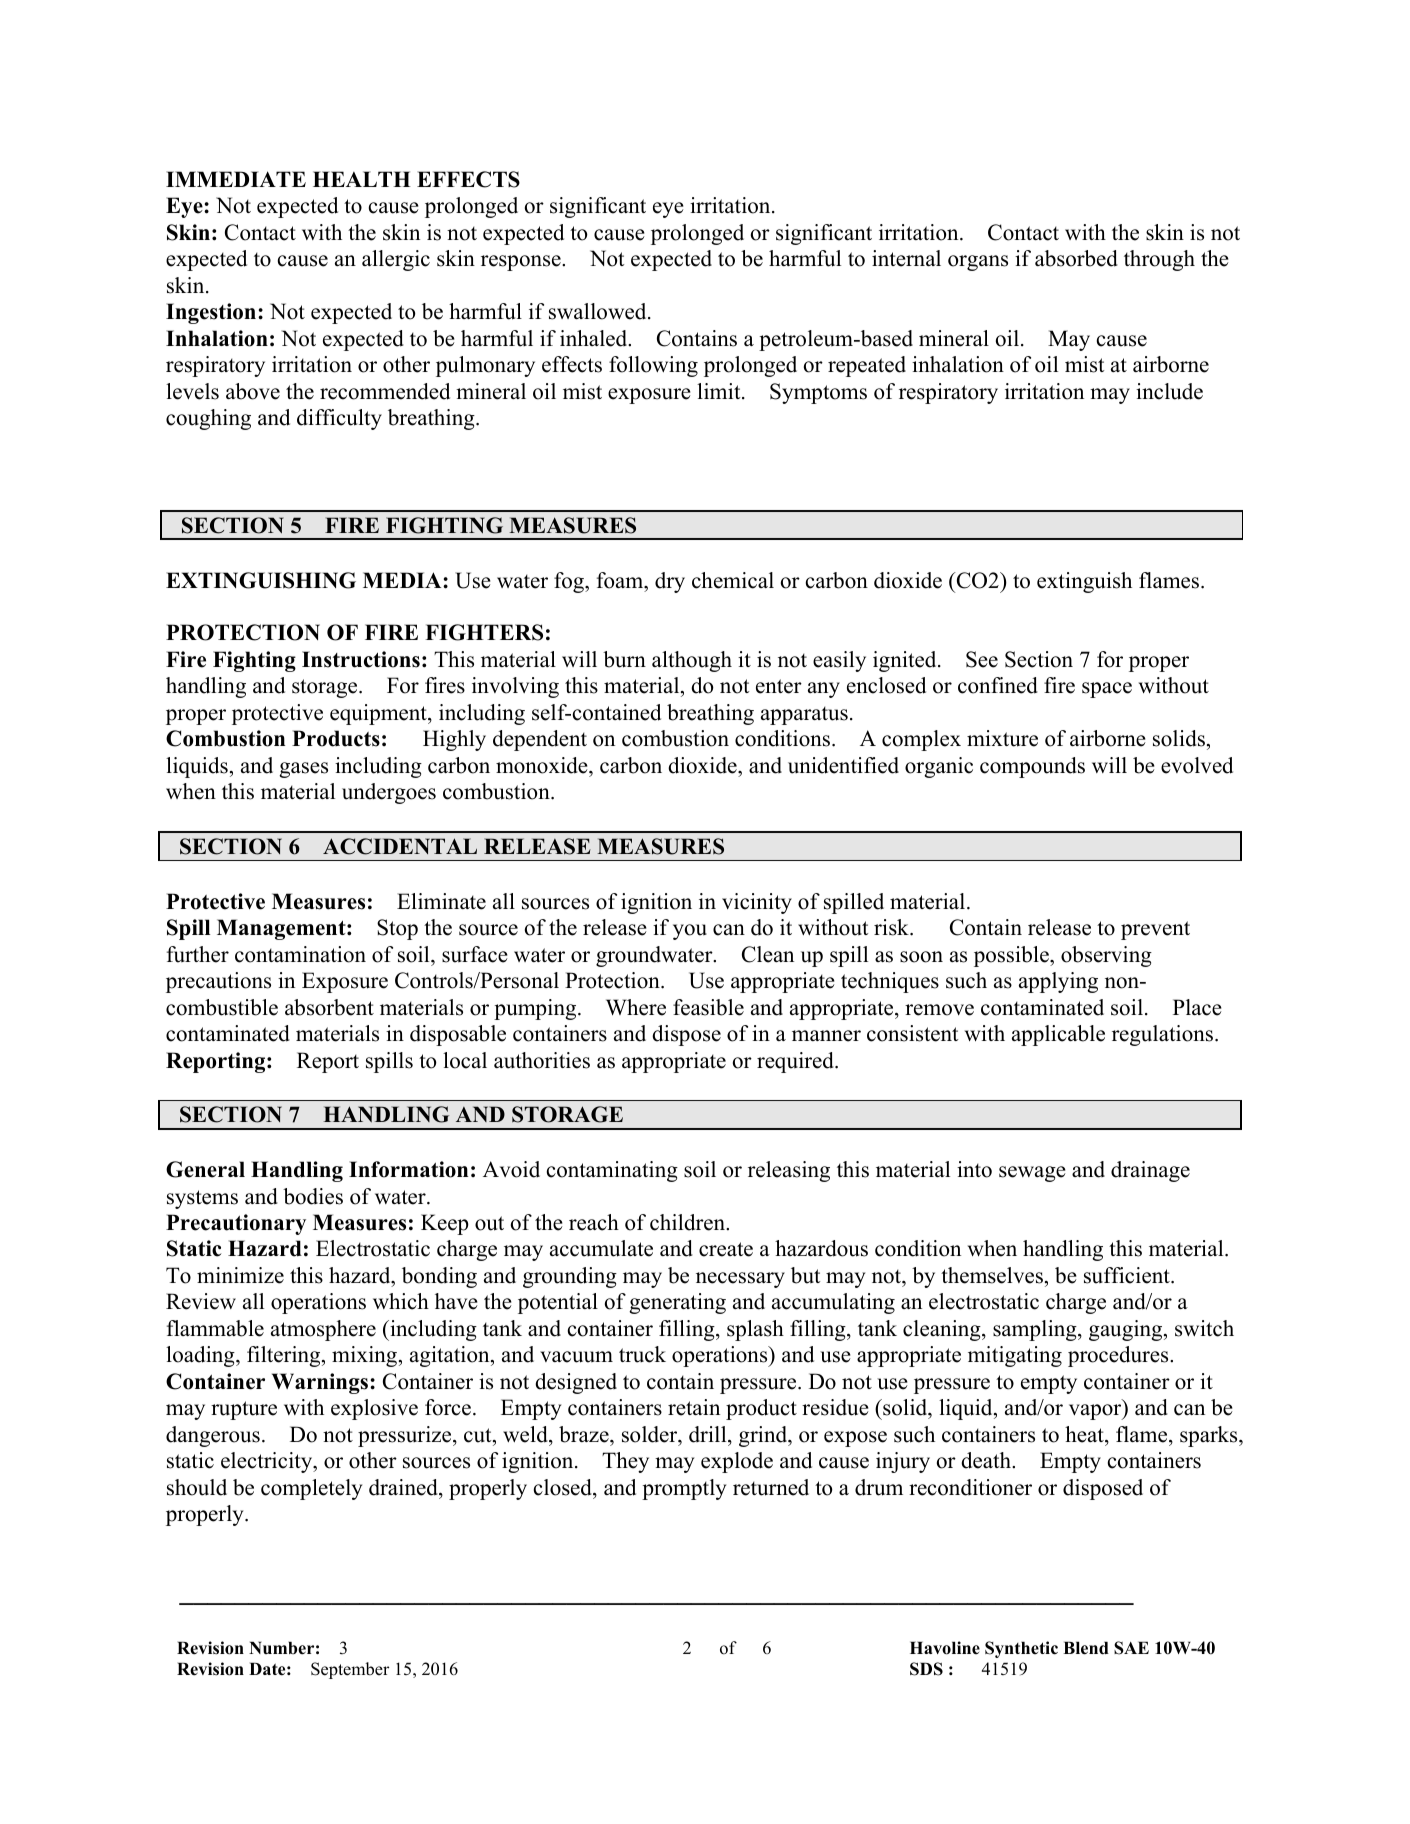 The image size is (1410, 1824). What do you see at coordinates (300, 954) in the image?
I see `contamination` at bounding box center [300, 954].
